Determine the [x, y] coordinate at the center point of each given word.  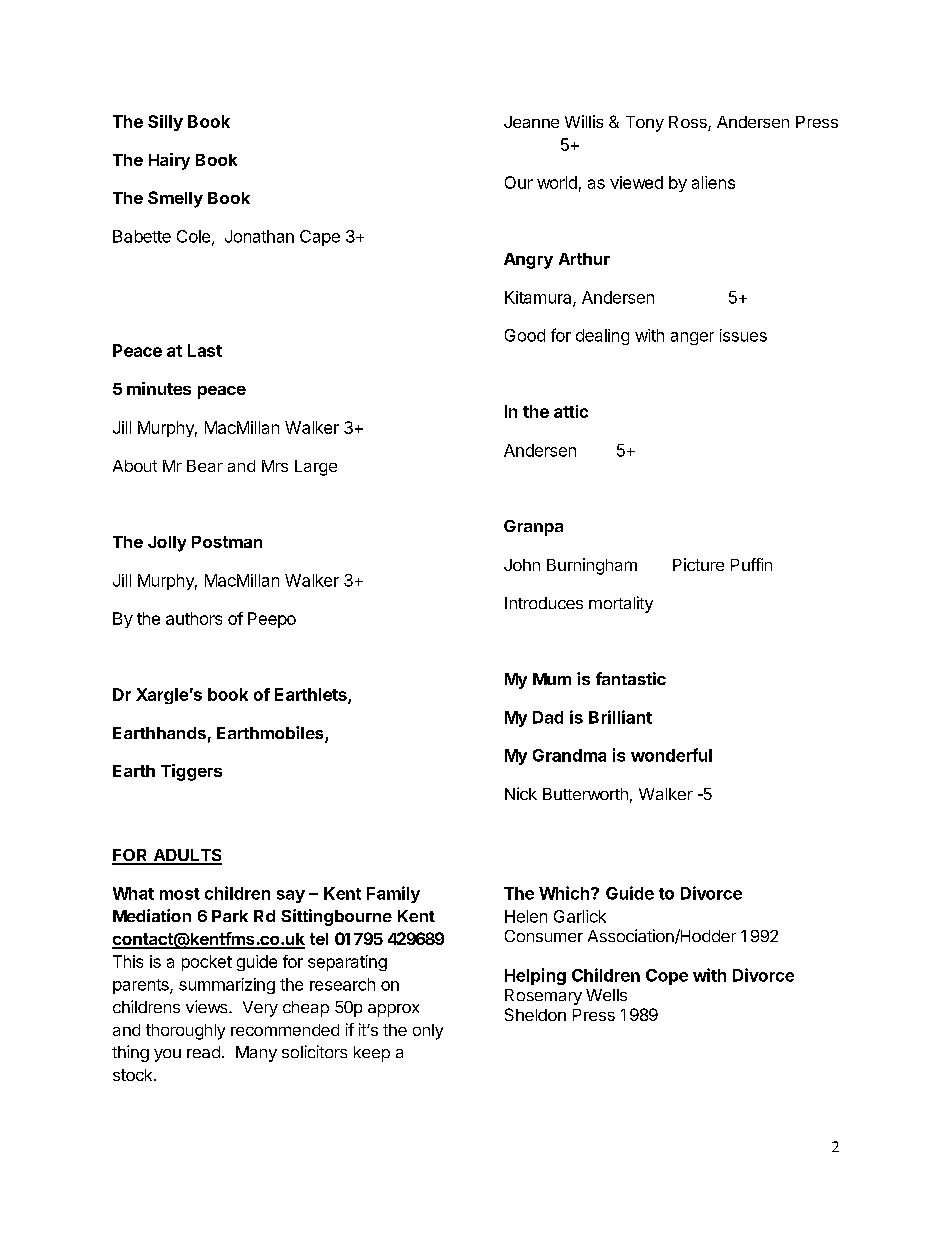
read [203, 1052]
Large [316, 468]
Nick [521, 793]
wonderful [671, 755]
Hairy [169, 161]
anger [692, 338]
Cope [667, 977]
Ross [689, 123]
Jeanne [531, 122]
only [428, 1032]
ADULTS [186, 856]
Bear [205, 466]
